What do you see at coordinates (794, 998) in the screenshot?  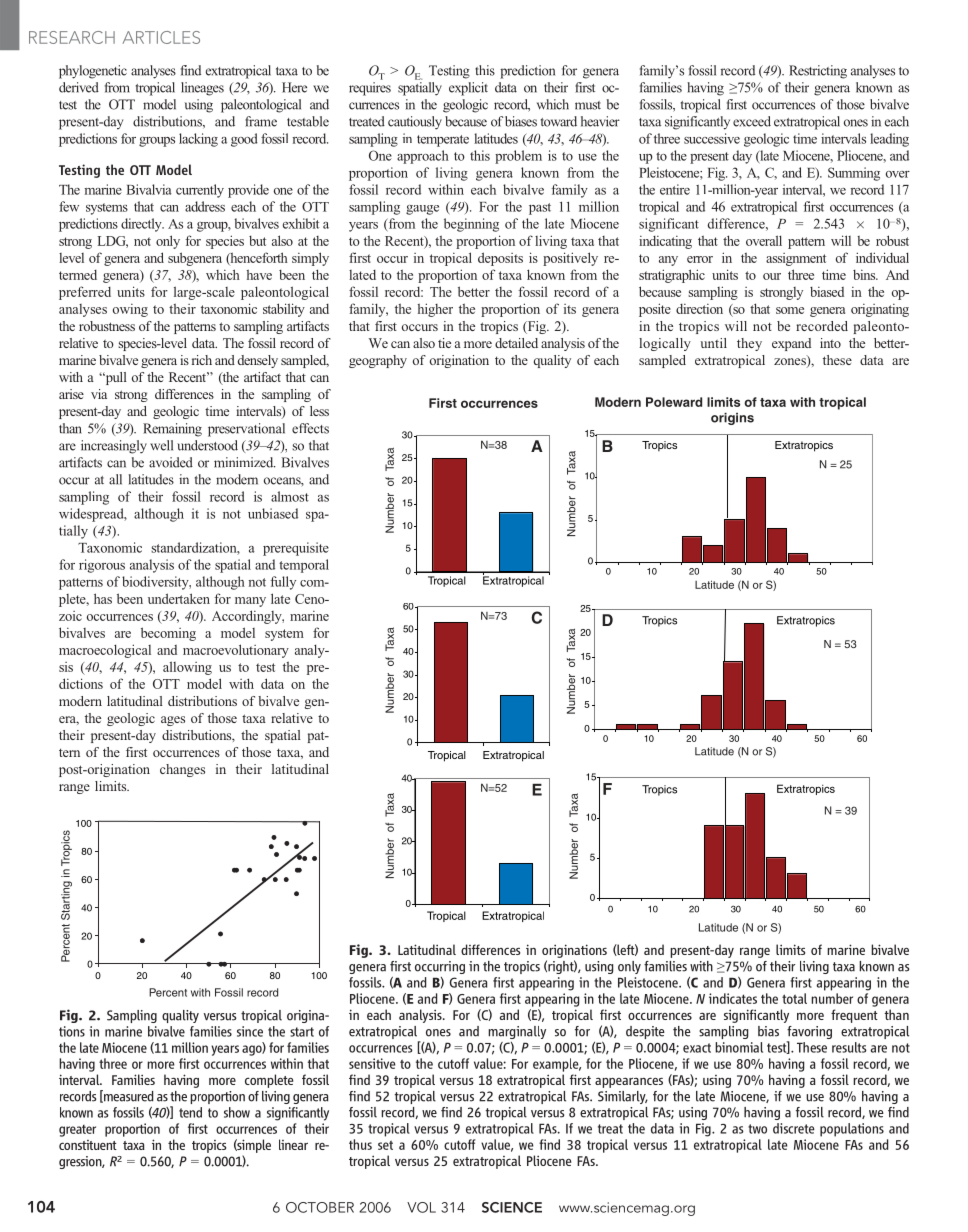 I see `total` at bounding box center [794, 998].
